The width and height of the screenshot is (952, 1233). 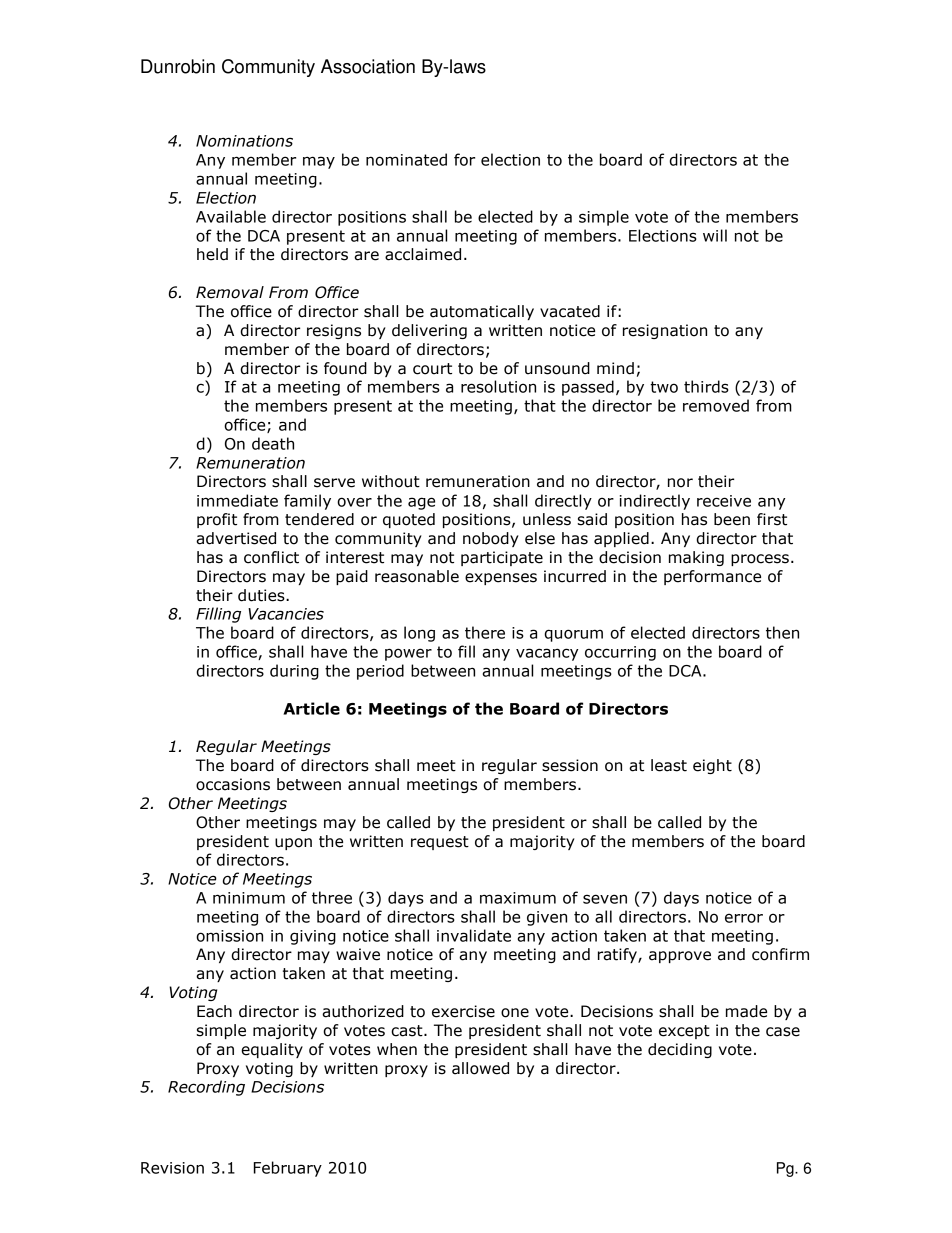 I want to click on February, so click(x=288, y=1169).
